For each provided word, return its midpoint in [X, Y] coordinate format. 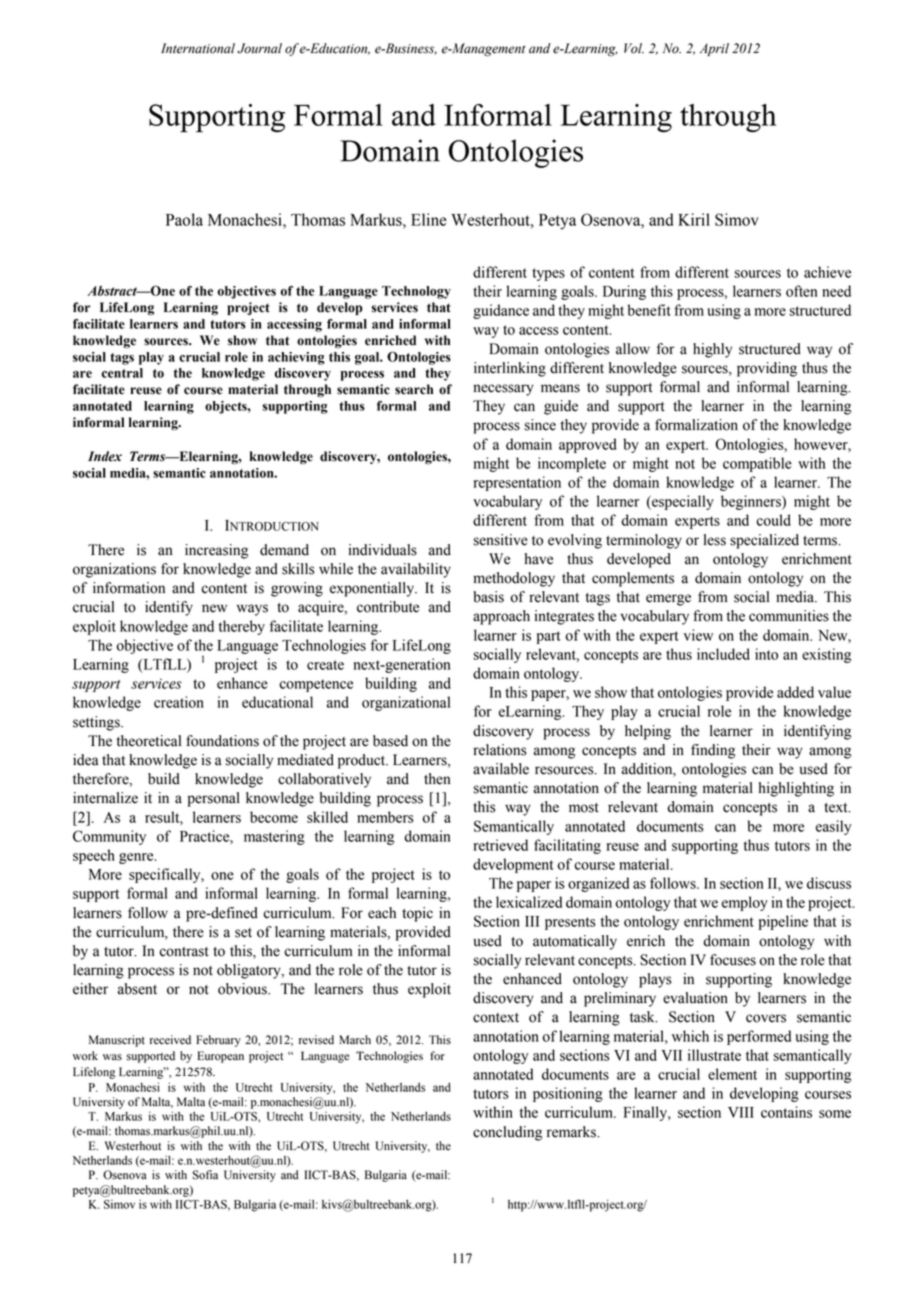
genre [137, 858]
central [122, 373]
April [714, 49]
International [198, 48]
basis [488, 597]
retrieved [501, 845]
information [129, 588]
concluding [507, 1133]
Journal [259, 48]
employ [745, 903]
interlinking [510, 369]
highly [712, 350]
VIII [741, 1112]
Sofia [205, 1175]
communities [789, 616]
